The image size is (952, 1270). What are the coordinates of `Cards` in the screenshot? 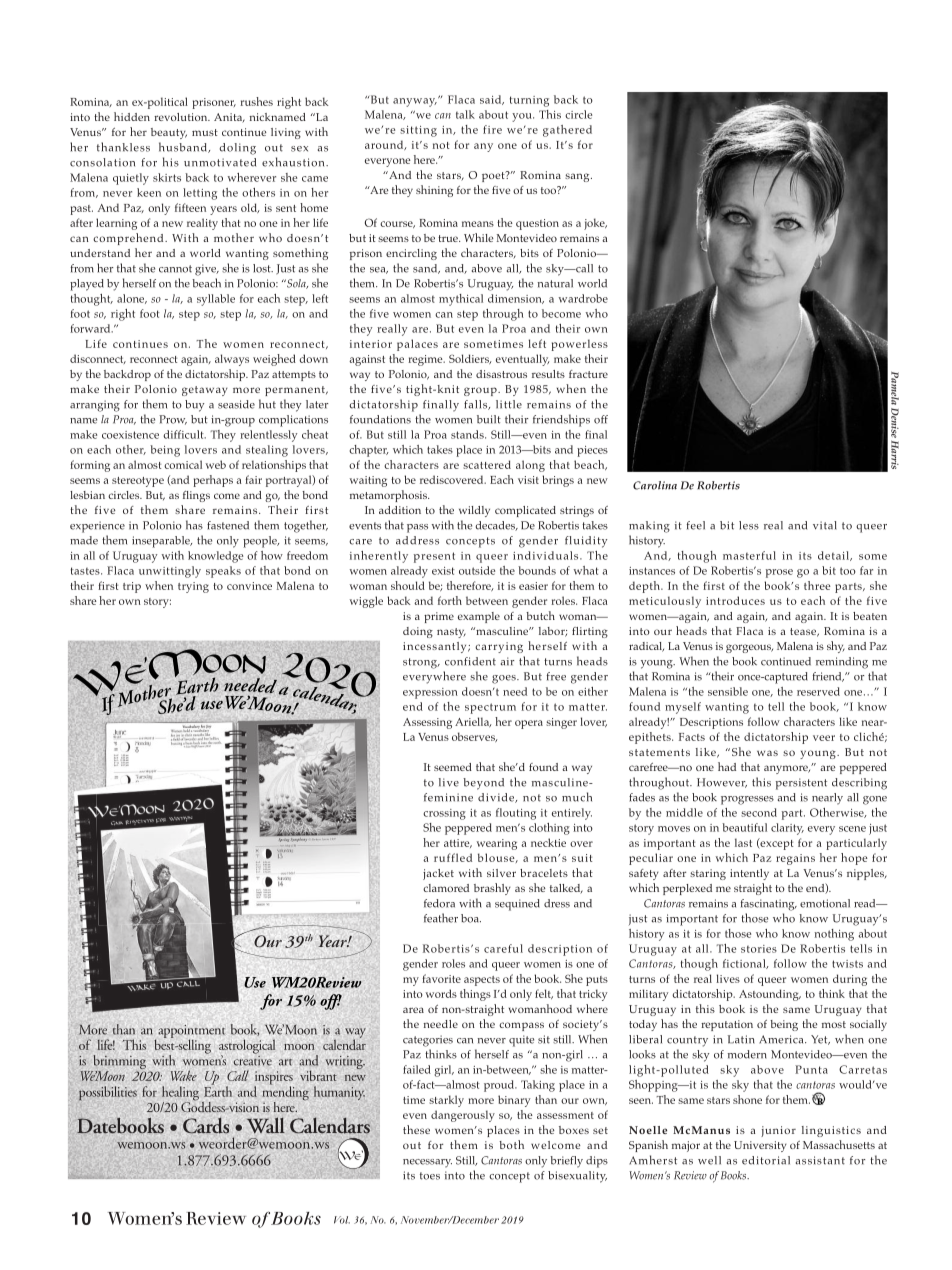 It's located at (206, 1125).
